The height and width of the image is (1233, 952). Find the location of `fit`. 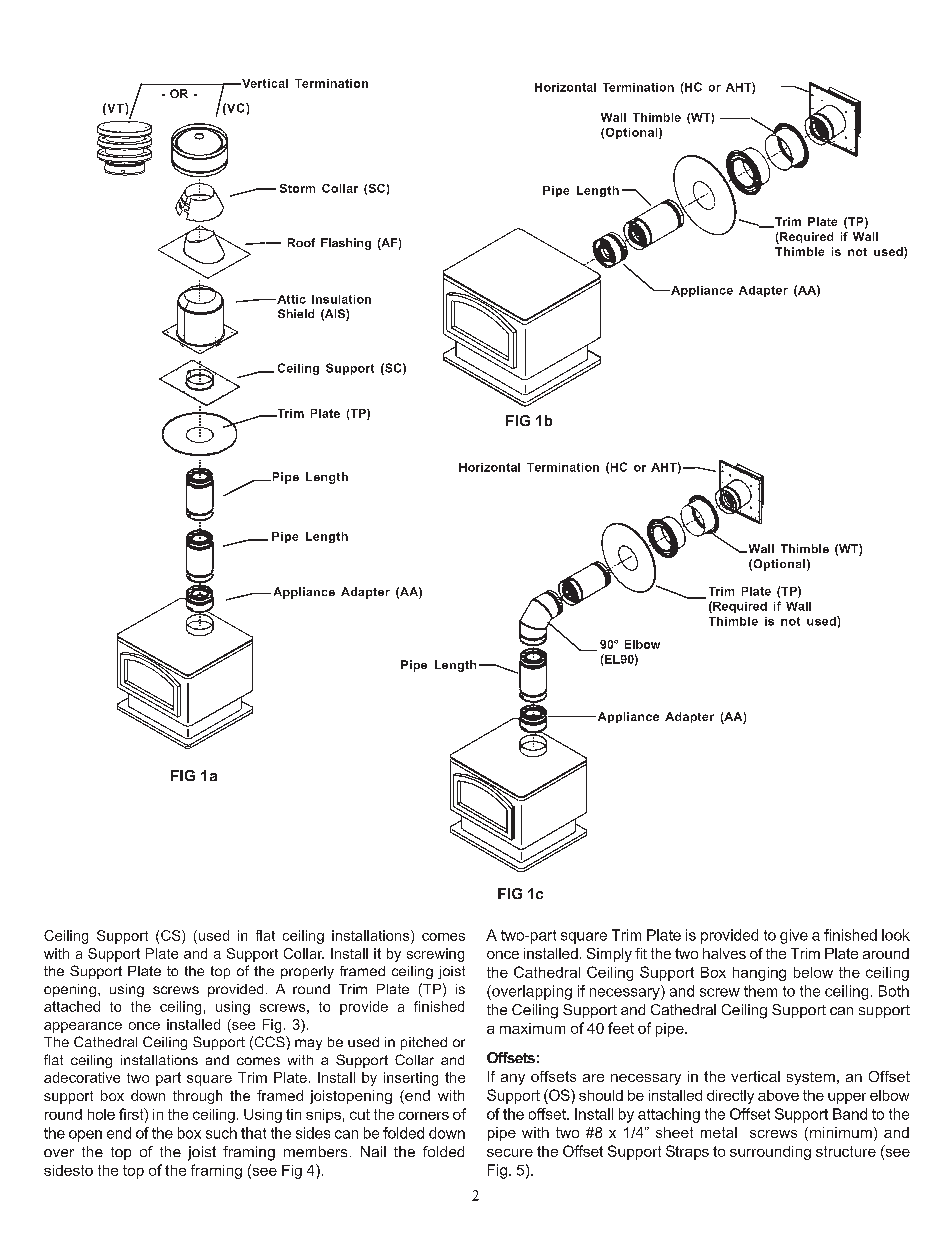

fit is located at coordinates (641, 953).
